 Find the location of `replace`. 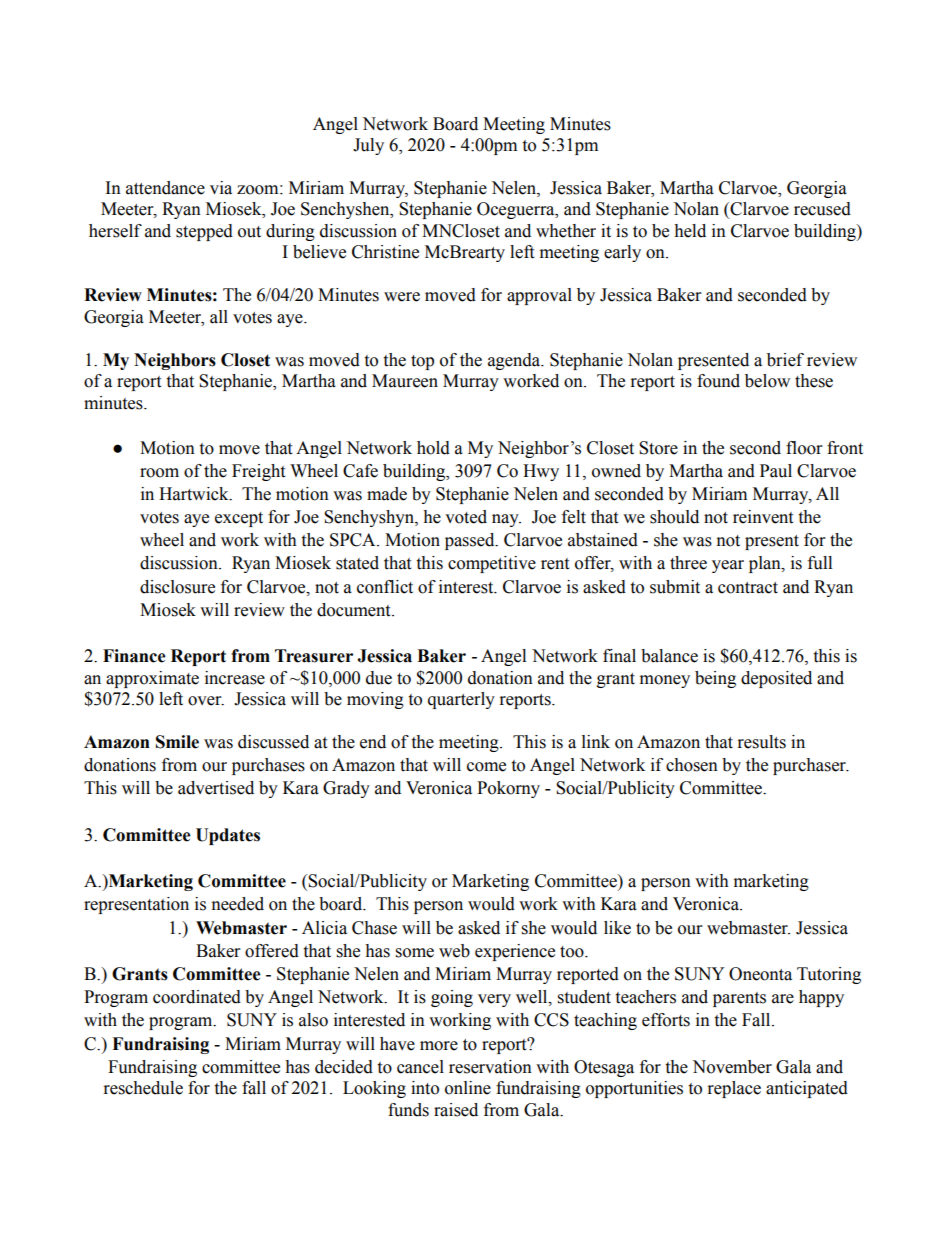

replace is located at coordinates (734, 1089).
